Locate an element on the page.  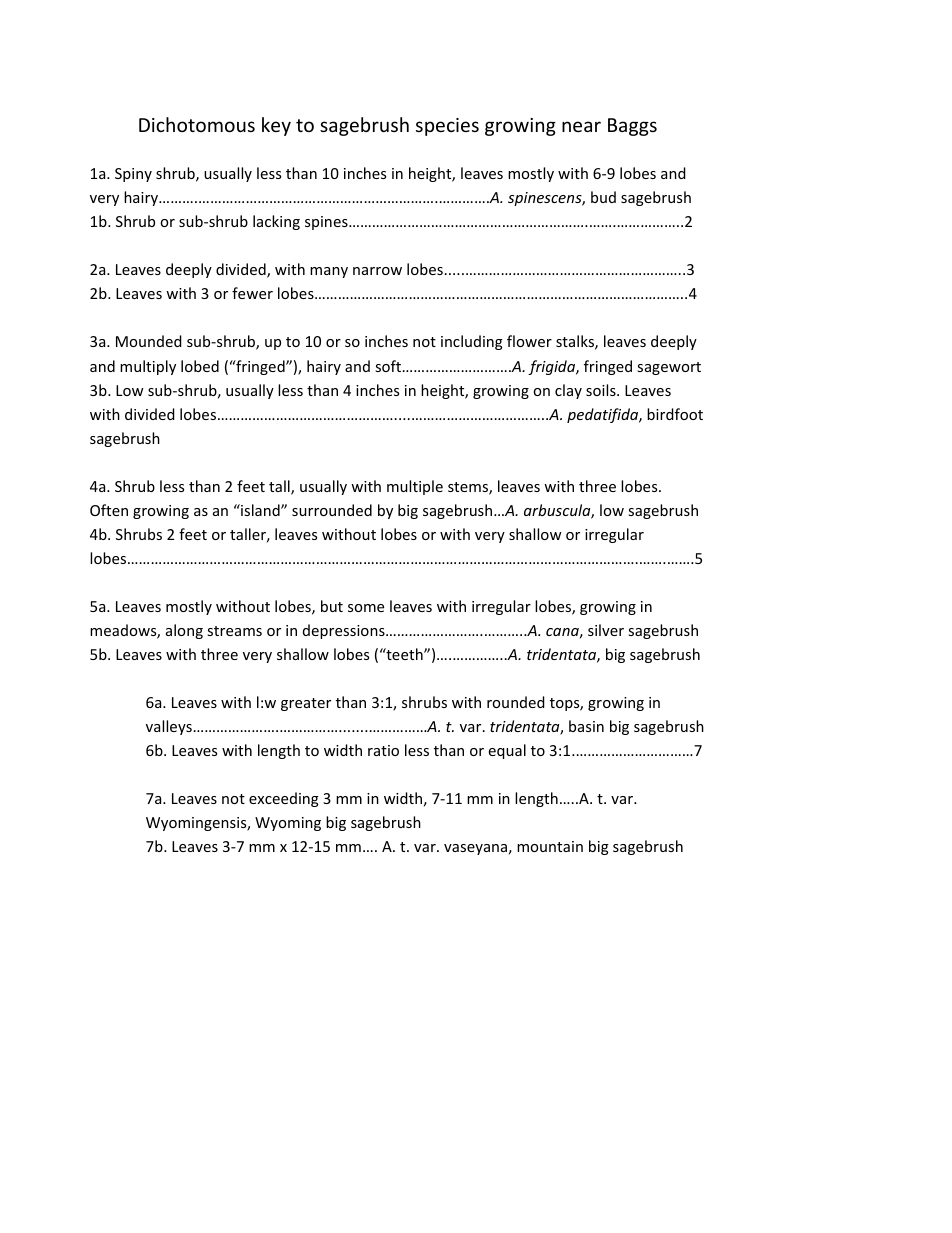
including is located at coordinates (472, 342).
